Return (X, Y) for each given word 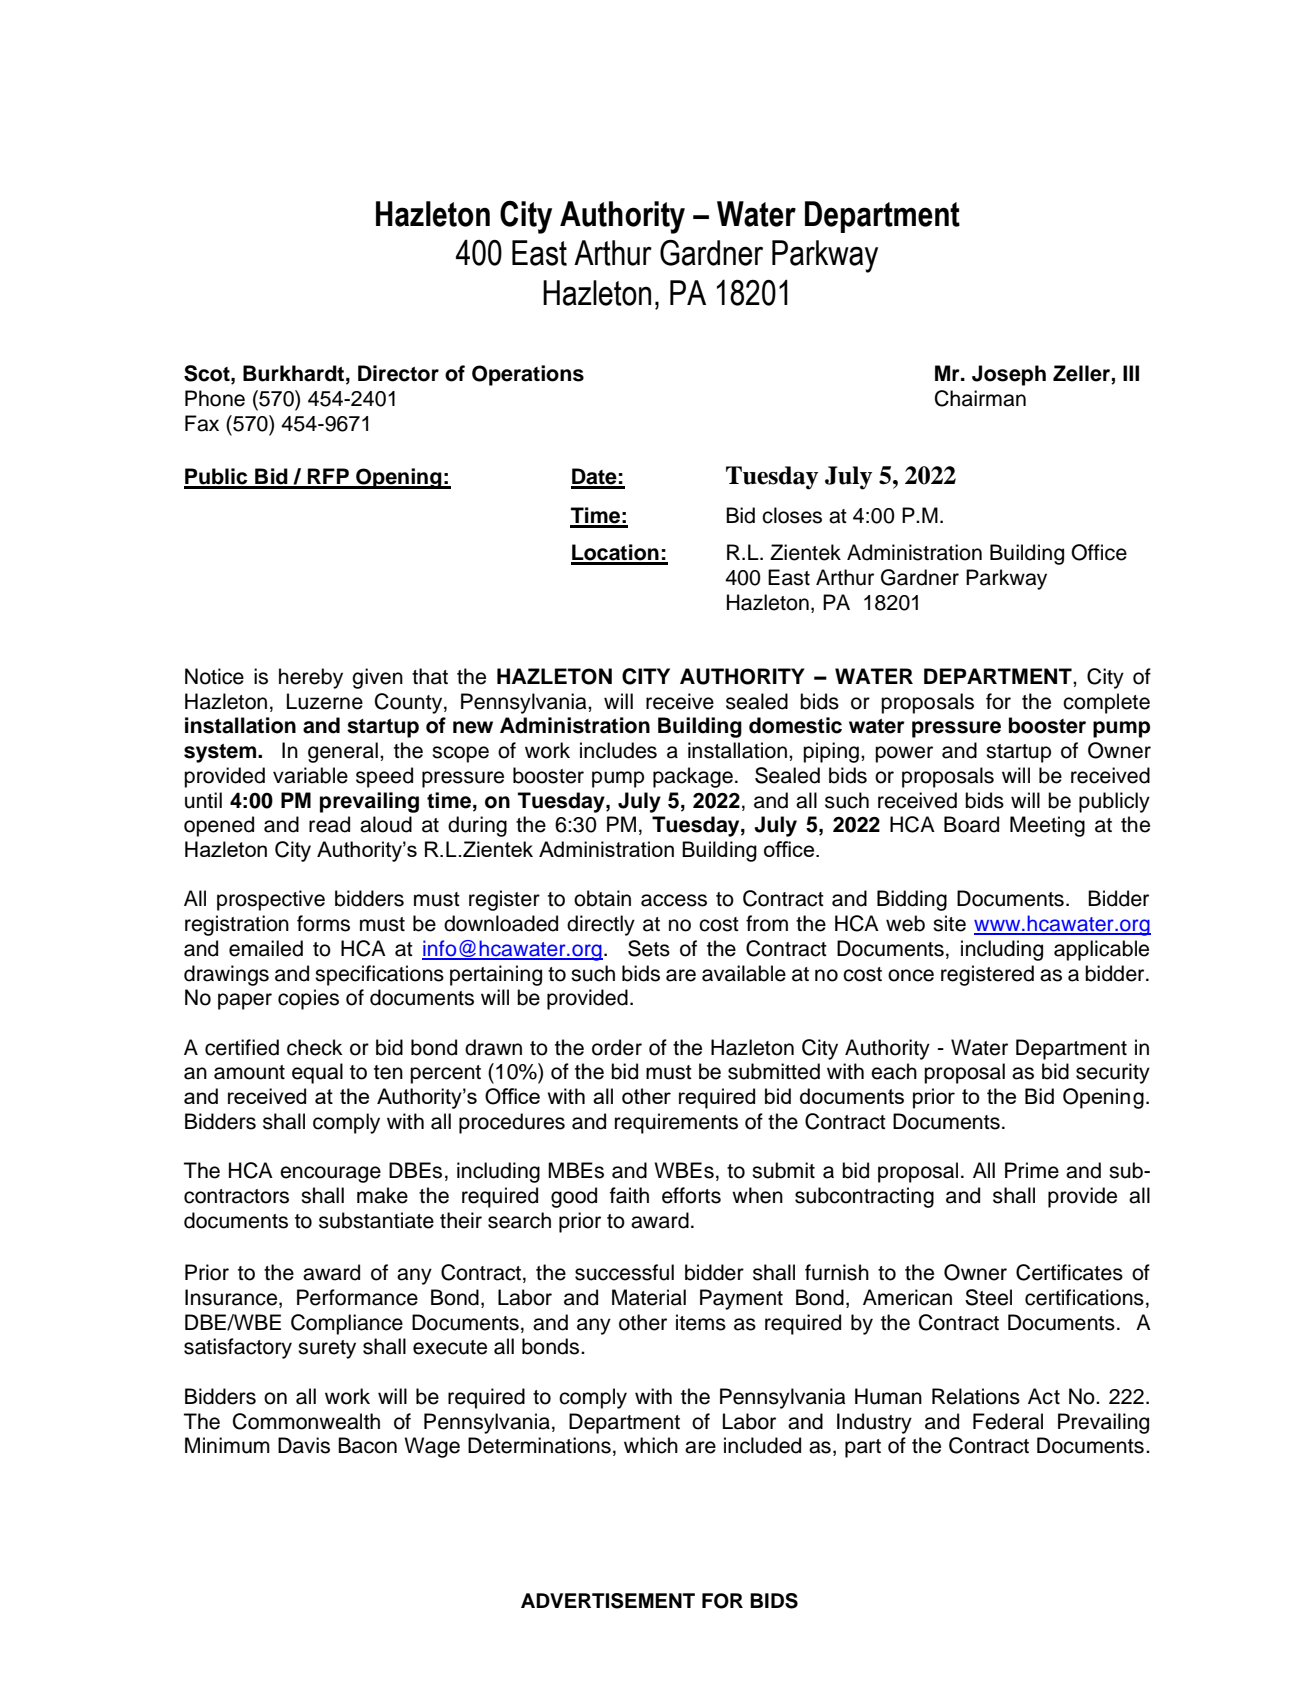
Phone (215, 398)
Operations (528, 375)
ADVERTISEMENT (608, 1601)
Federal (1008, 1421)
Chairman (980, 398)
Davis (304, 1445)
